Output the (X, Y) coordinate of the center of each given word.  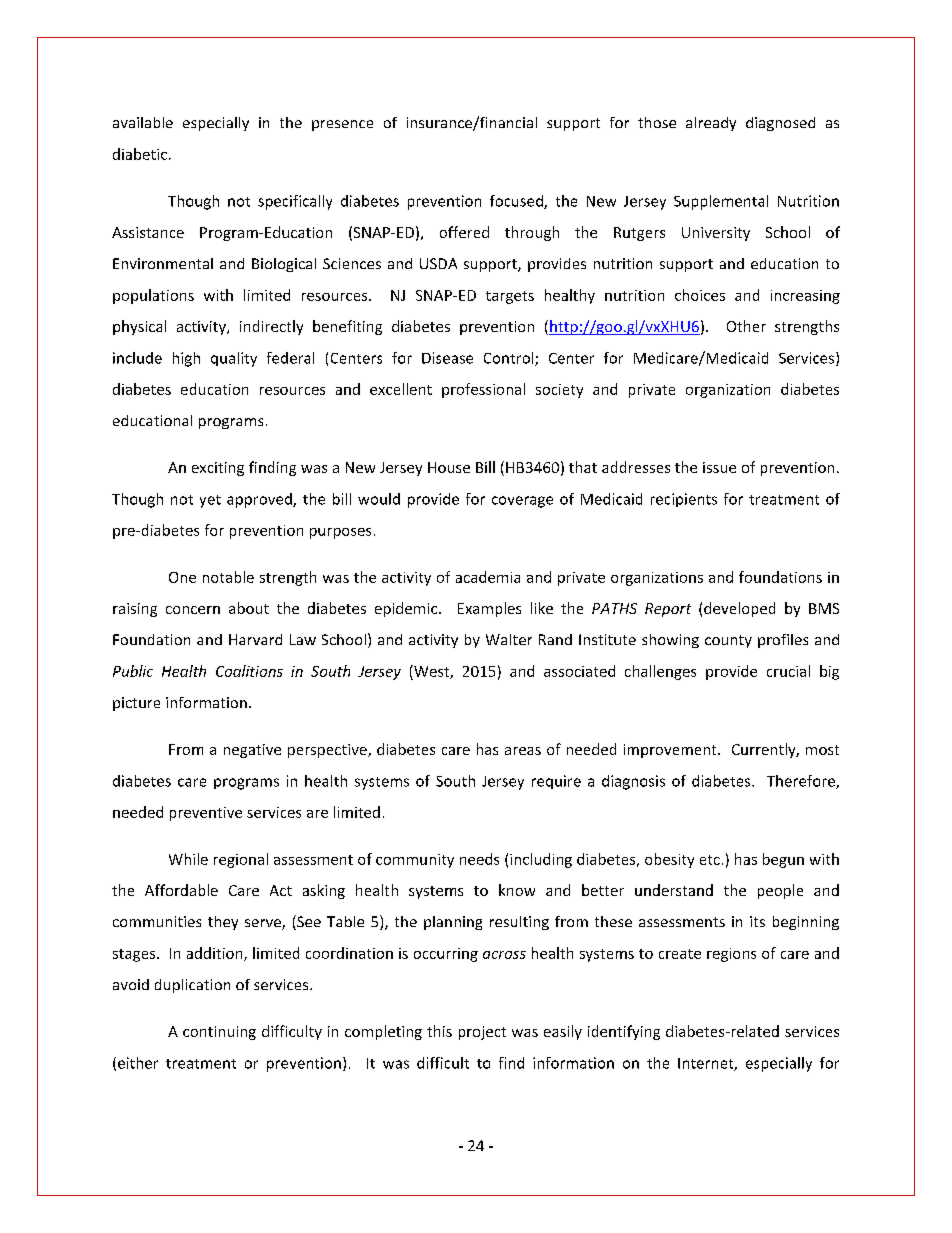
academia (488, 577)
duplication (192, 986)
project (482, 1033)
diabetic (140, 154)
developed (739, 609)
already (711, 124)
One (182, 577)
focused (517, 202)
